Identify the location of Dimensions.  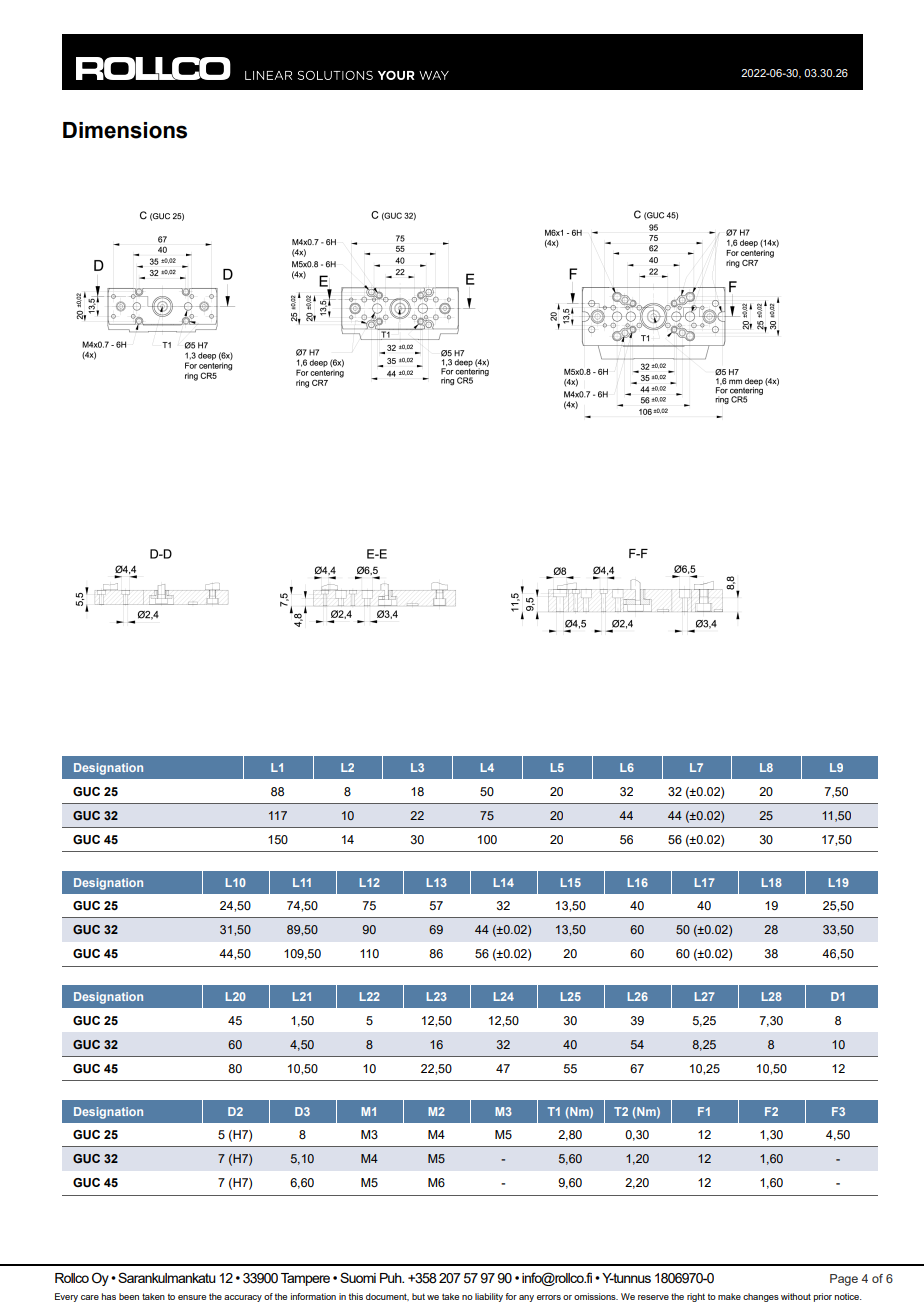
(125, 130).
